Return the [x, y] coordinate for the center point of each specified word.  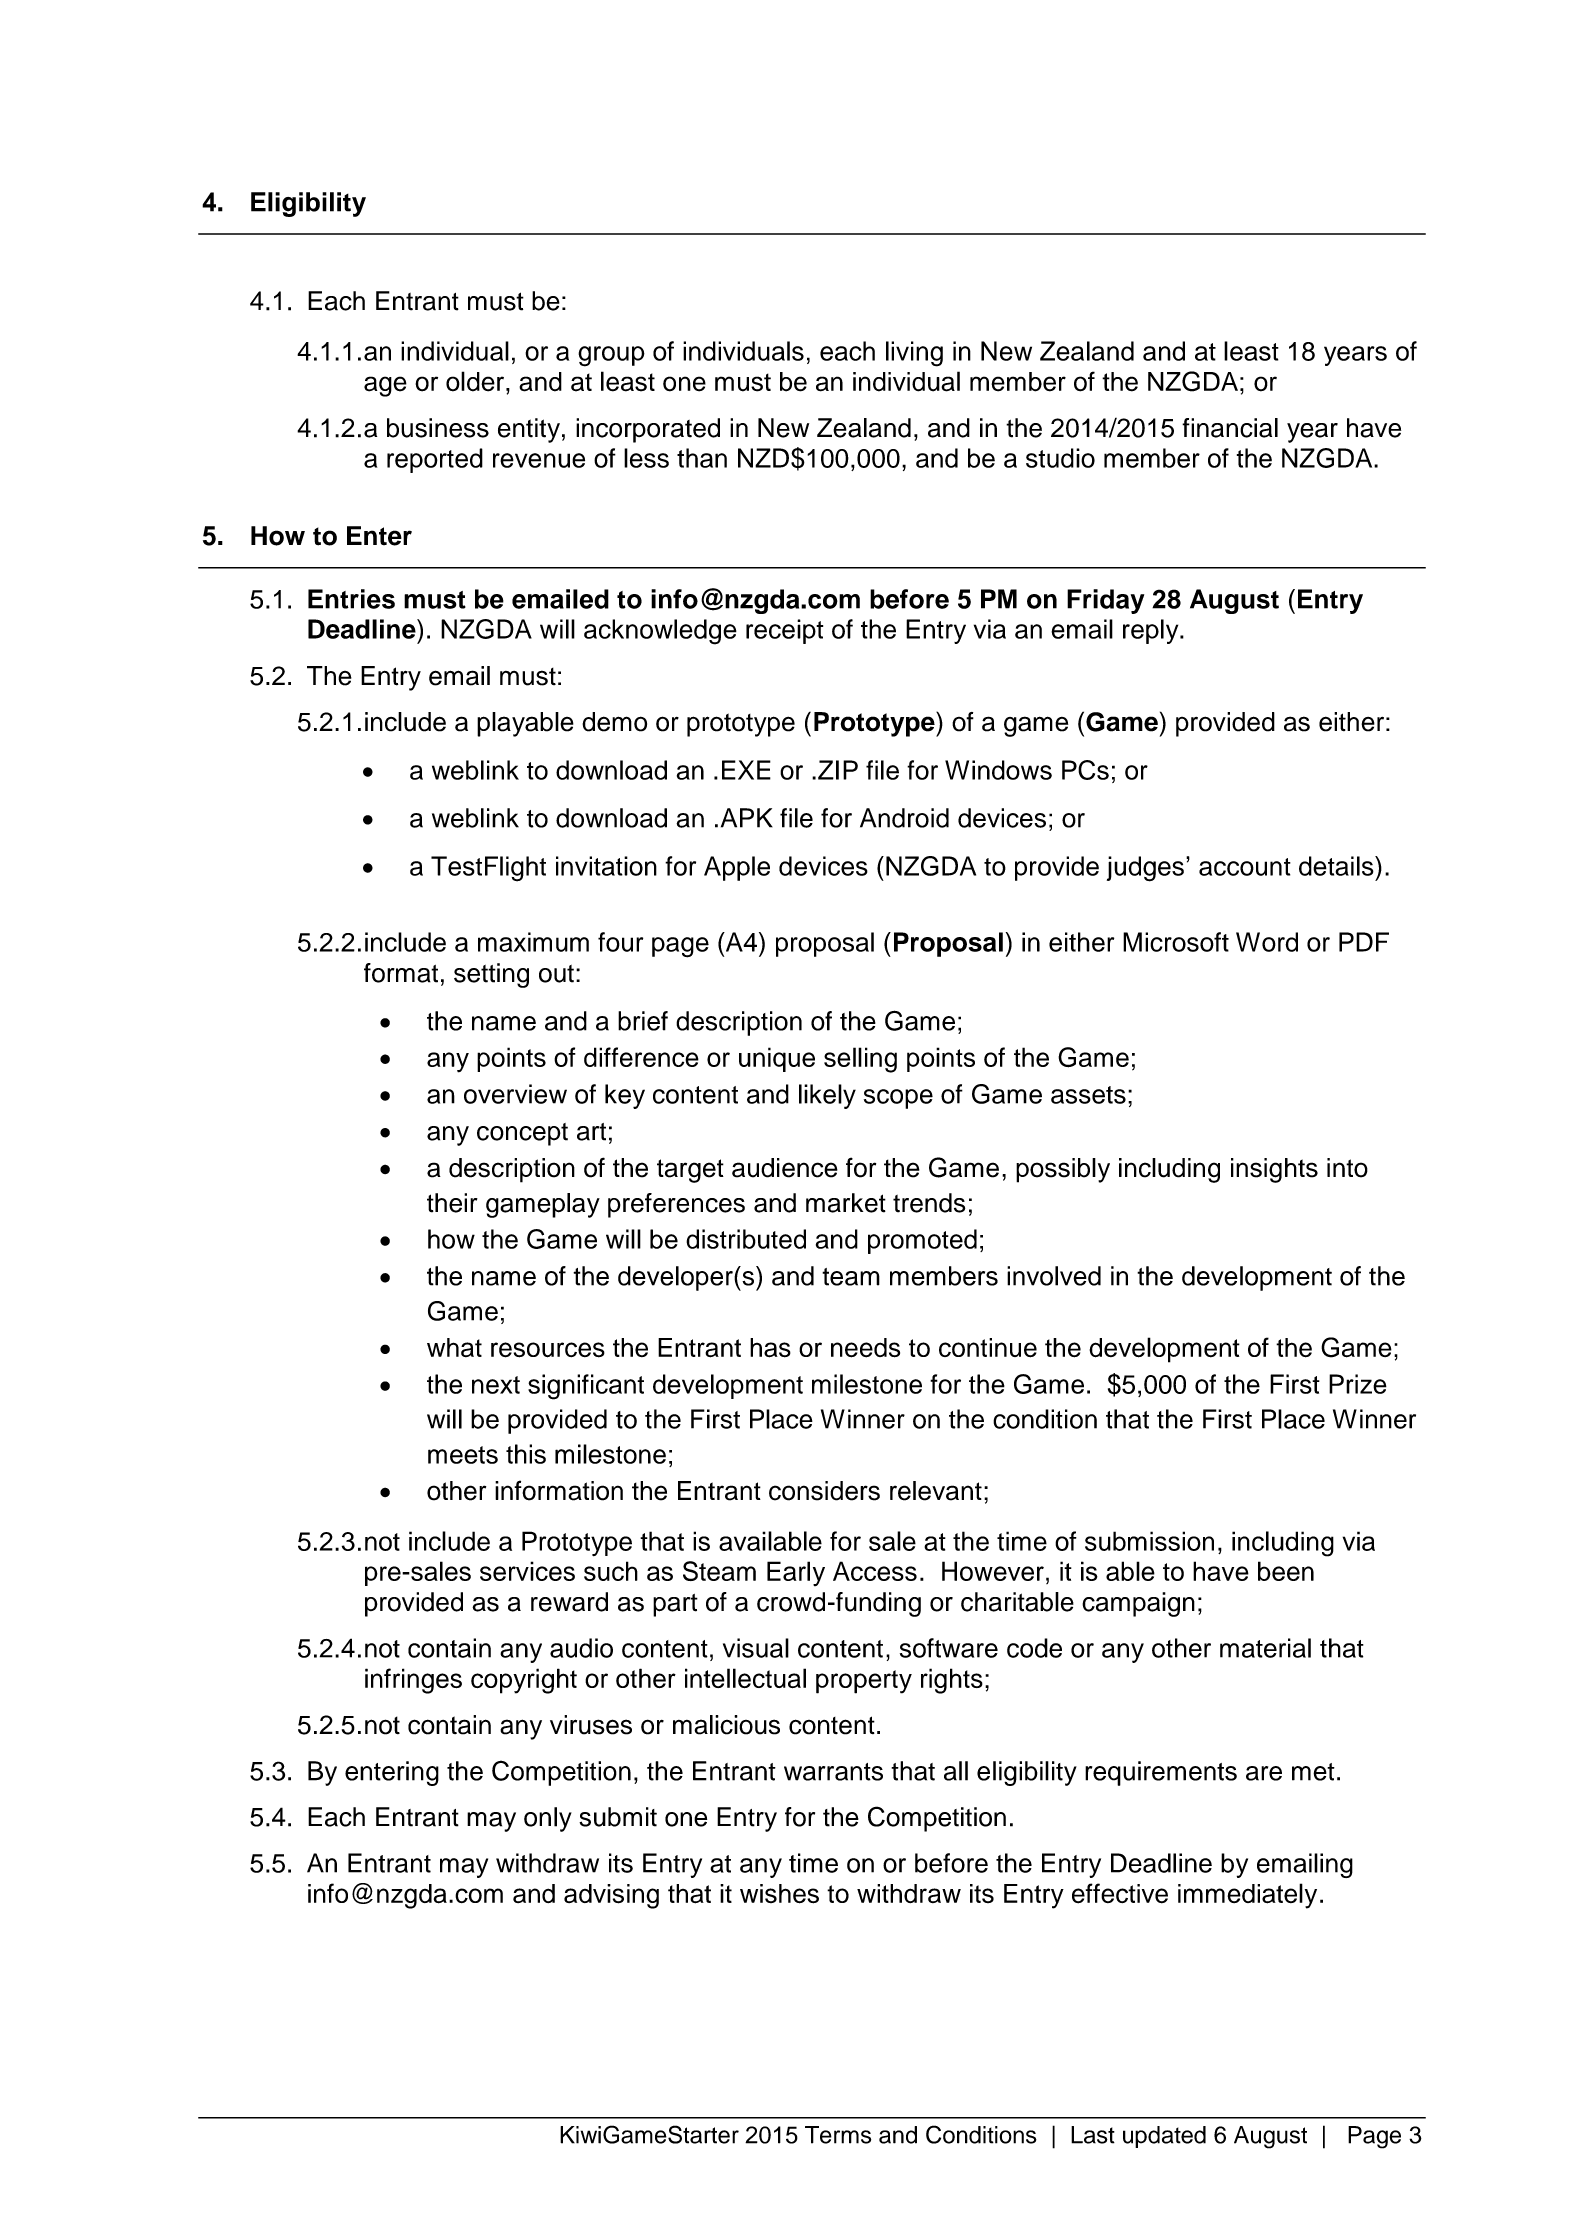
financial [1230, 428]
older [475, 381]
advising [611, 1896]
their [452, 1203]
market [846, 1203]
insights [1274, 1170]
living [914, 354]
